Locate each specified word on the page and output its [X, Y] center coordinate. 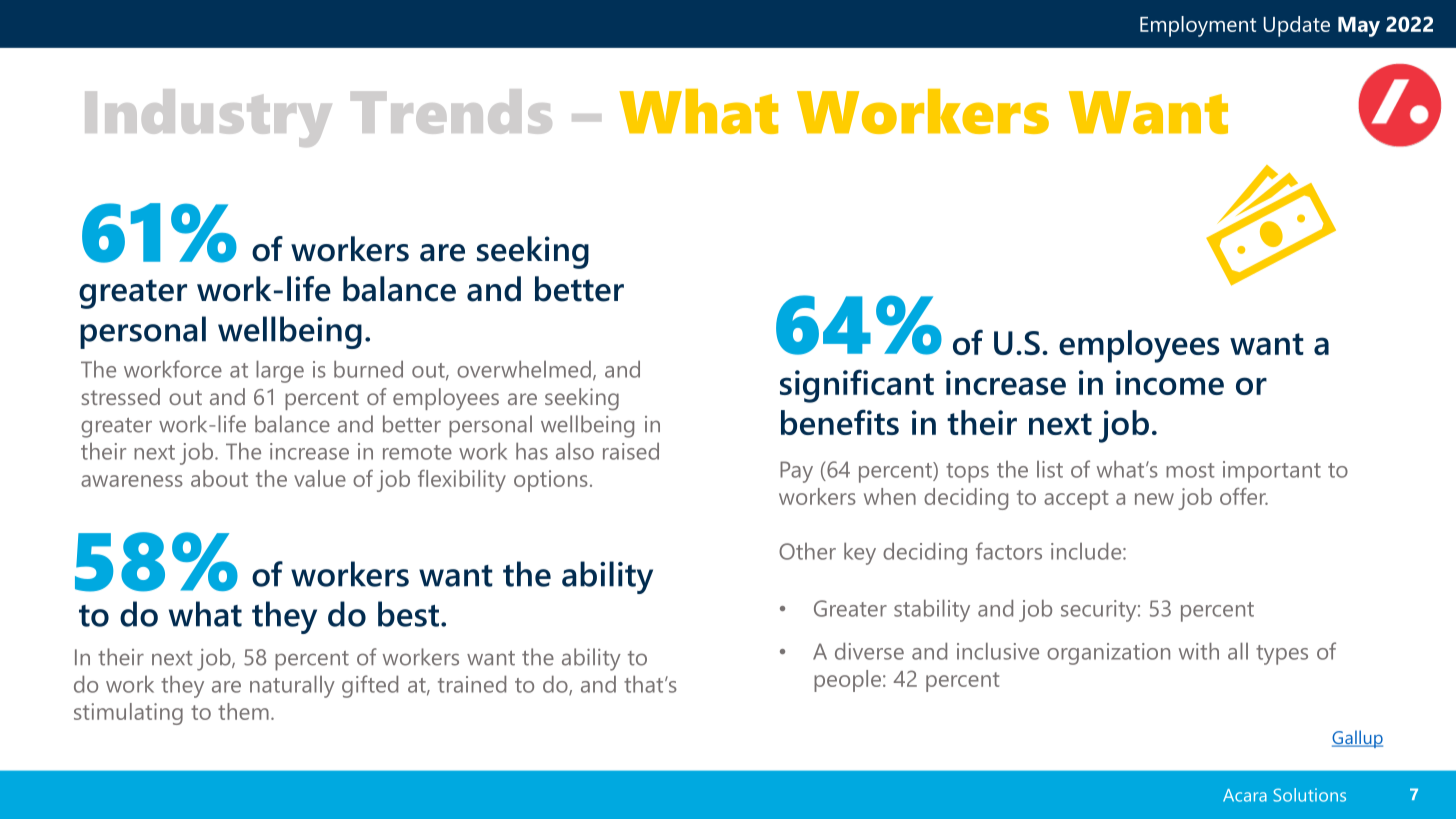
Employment [1198, 26]
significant [857, 386]
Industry [208, 118]
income [1170, 382]
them [243, 711]
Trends [451, 111]
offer [1244, 496]
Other [807, 551]
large [280, 371]
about [219, 478]
